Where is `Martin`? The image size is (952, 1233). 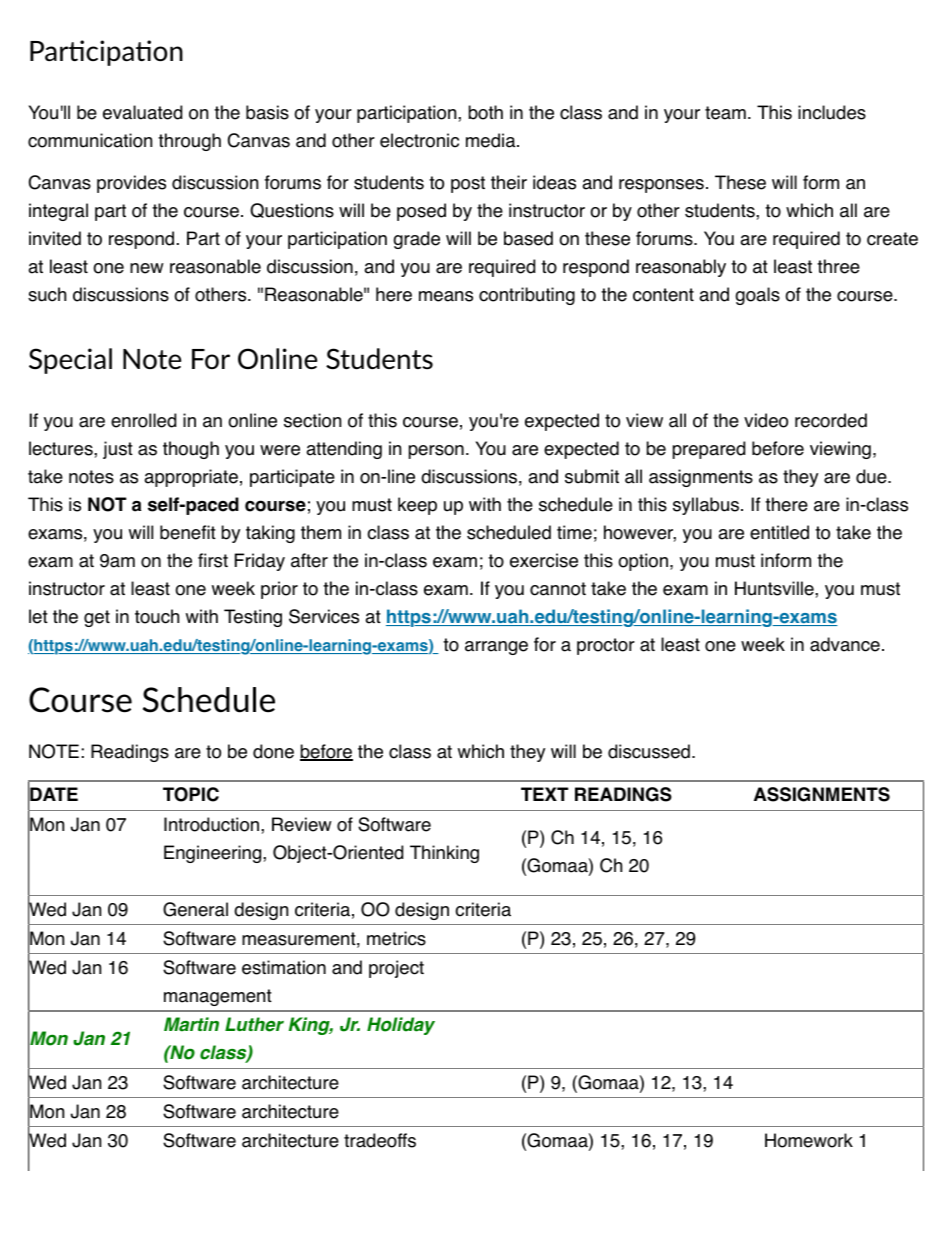
Martin is located at coordinates (191, 1024).
